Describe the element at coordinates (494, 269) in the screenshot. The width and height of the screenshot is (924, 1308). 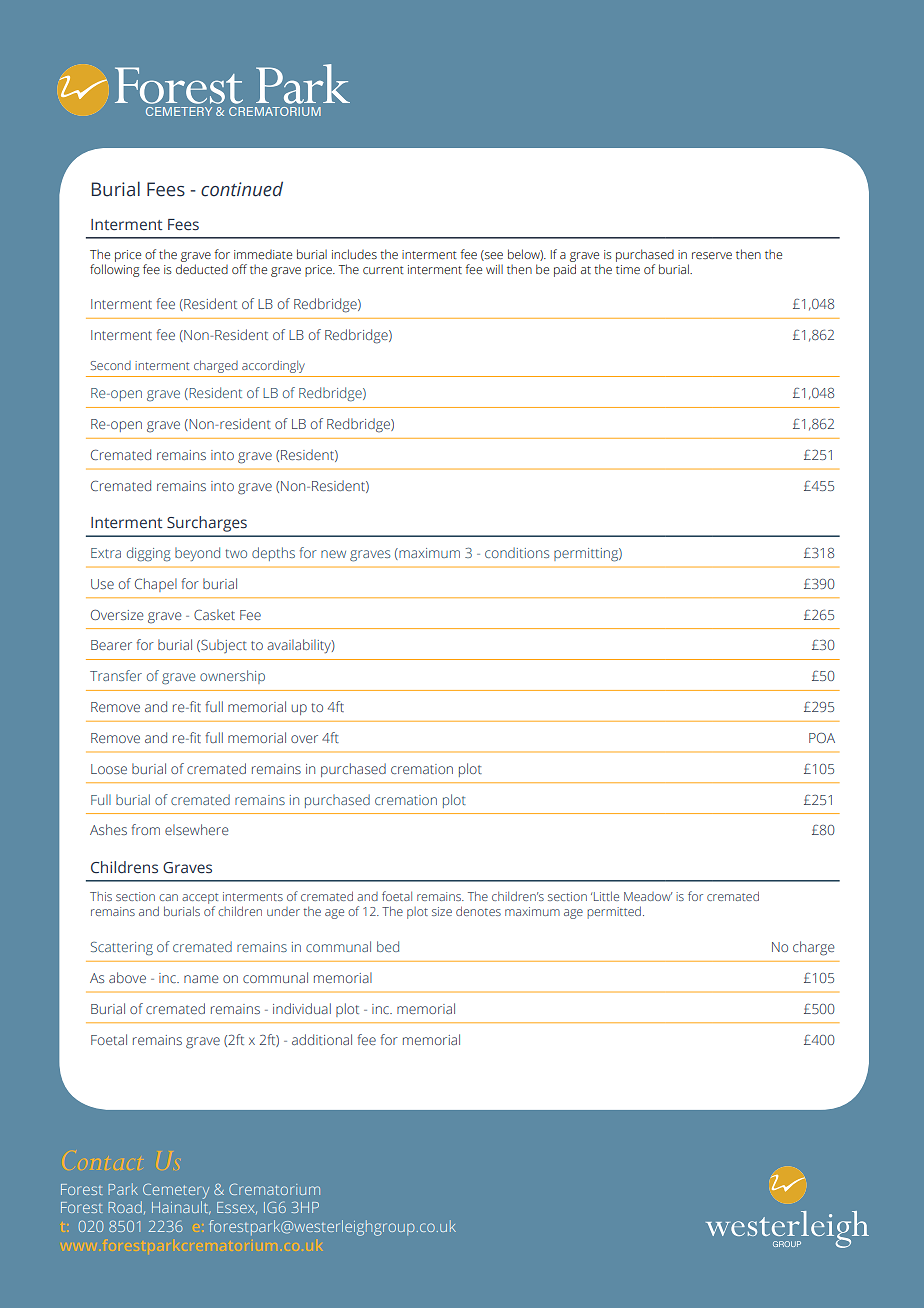
I see `will` at that location.
